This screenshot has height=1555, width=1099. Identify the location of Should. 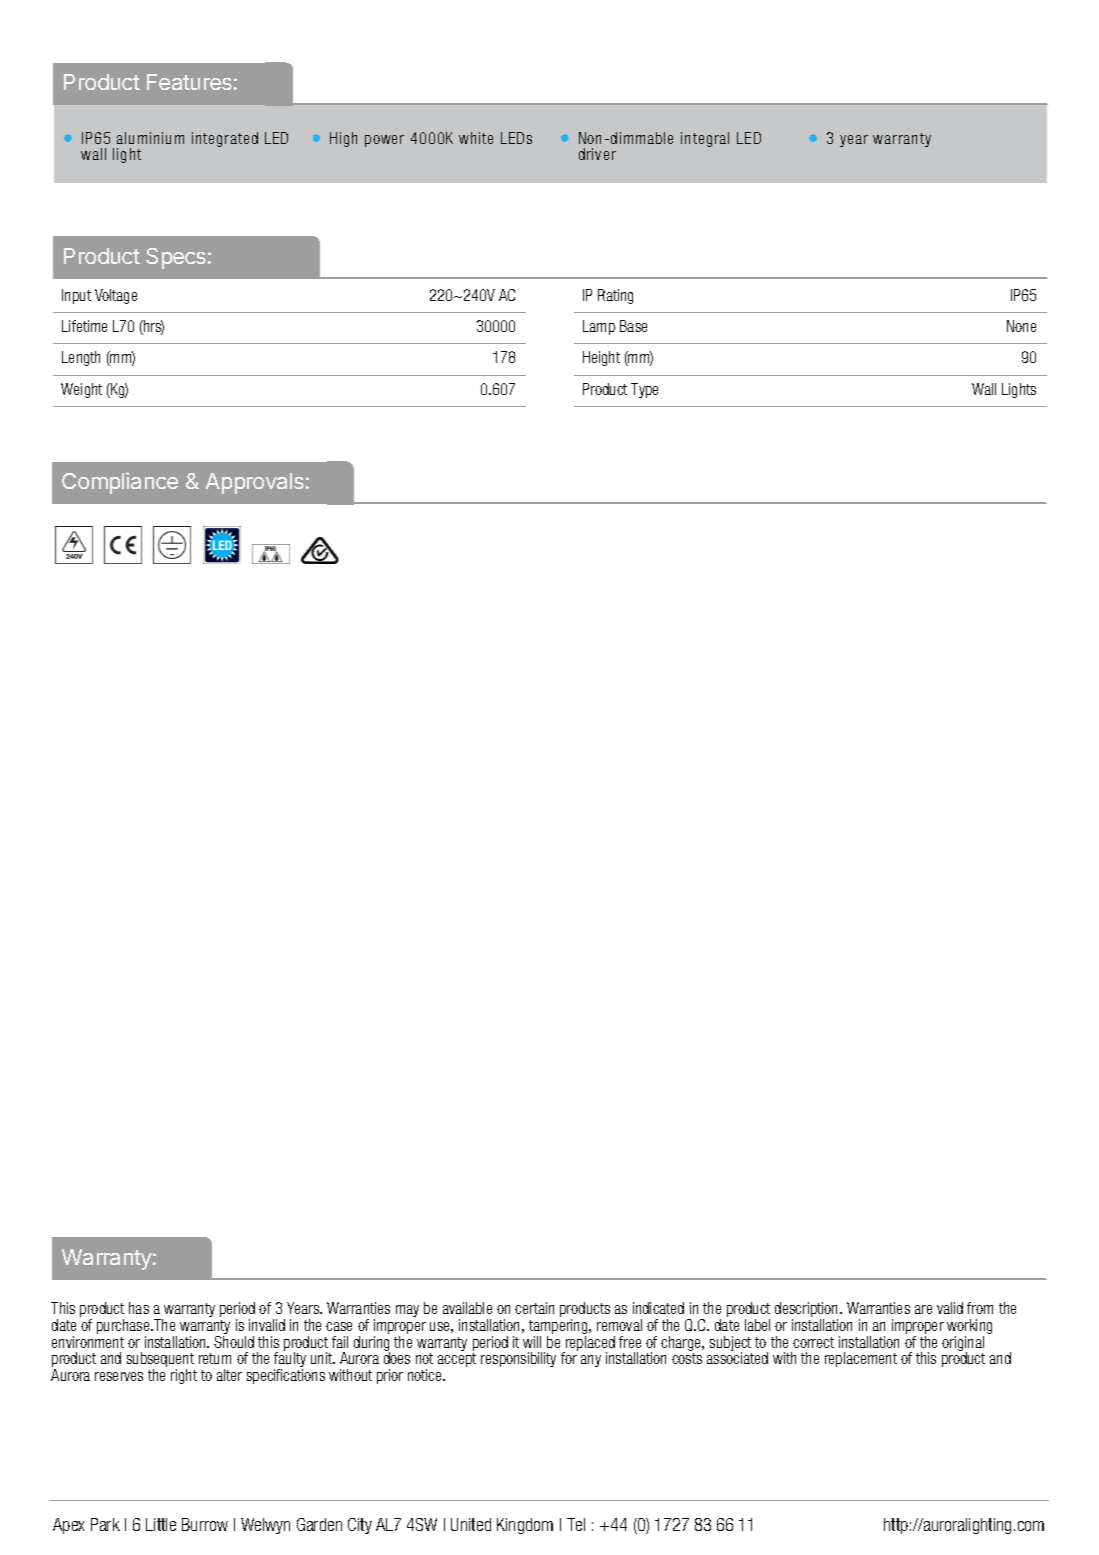
(234, 1342).
